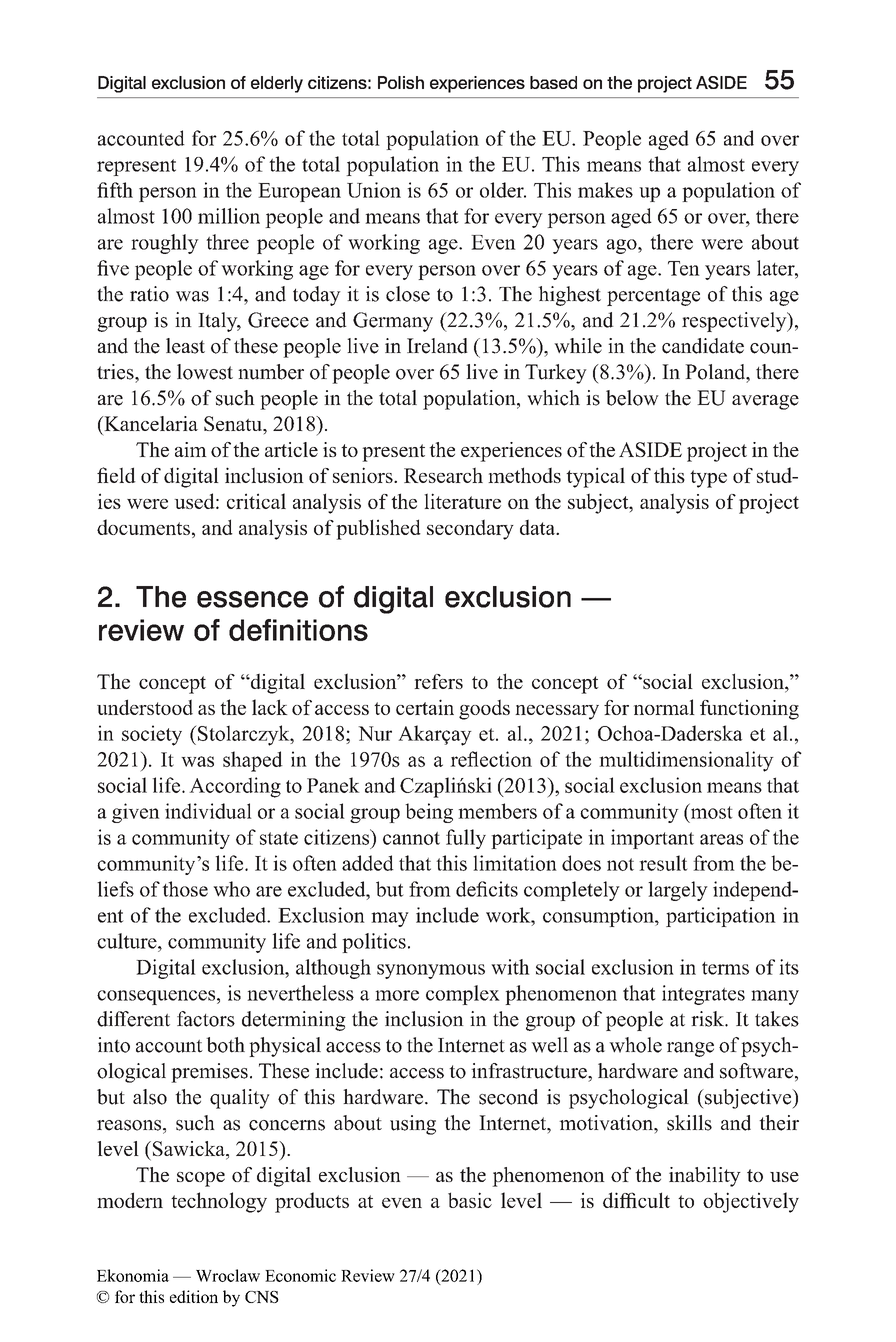  I want to click on edition, so click(194, 1296).
